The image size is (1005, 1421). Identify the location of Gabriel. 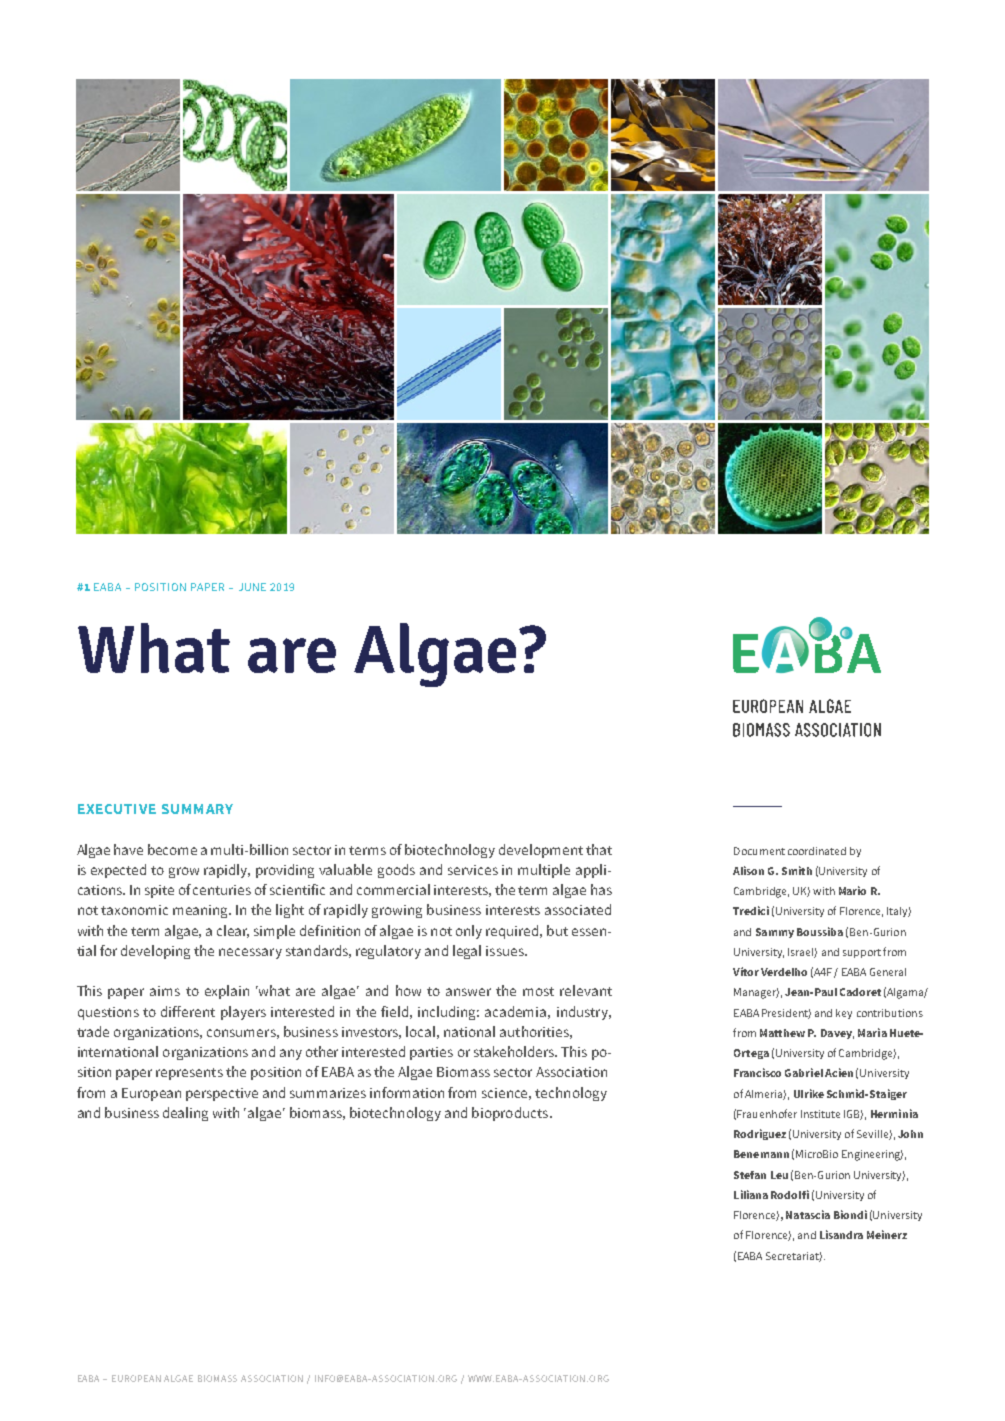
(804, 1072).
